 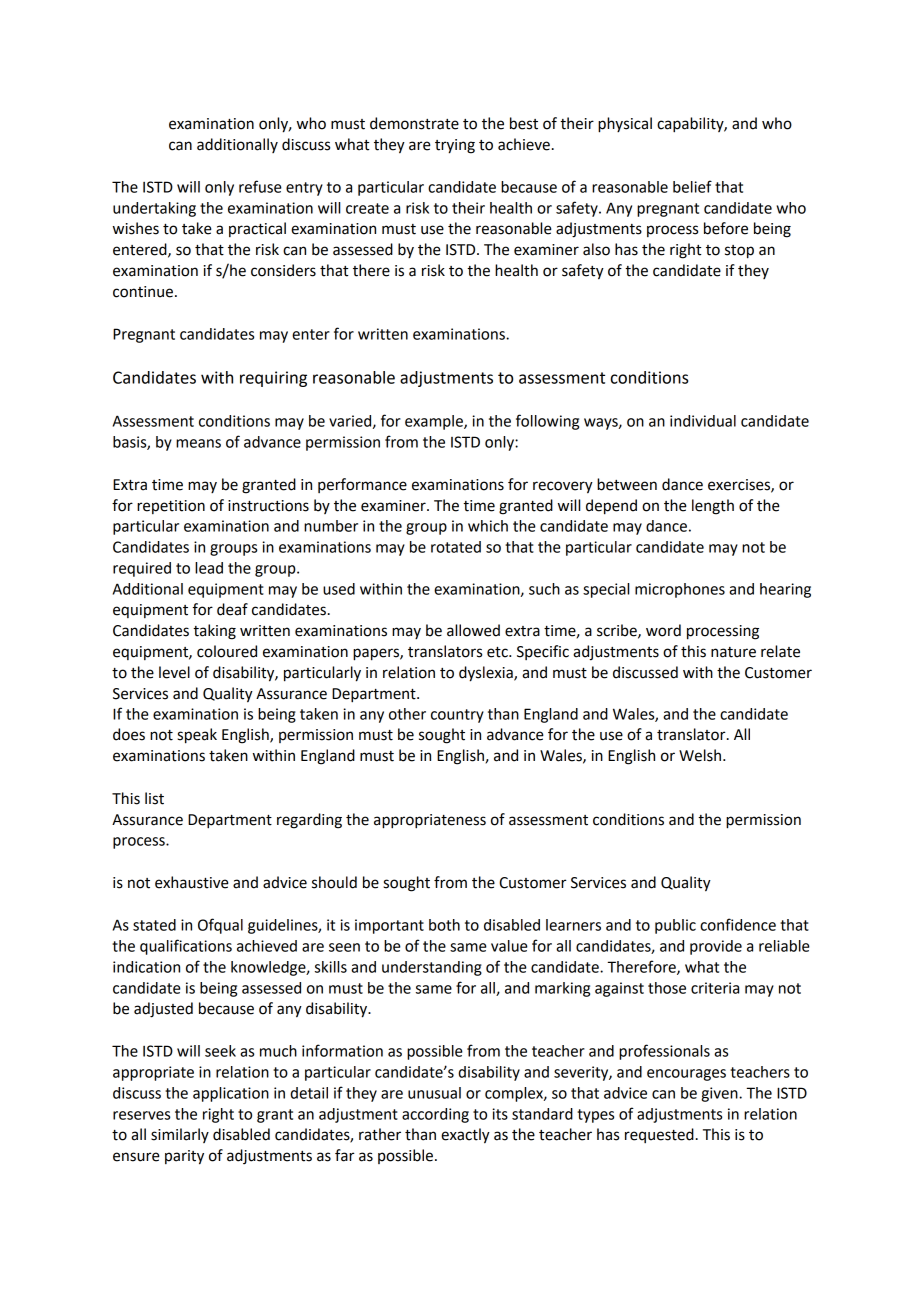 What do you see at coordinates (227, 651) in the page?
I see `coloured` at bounding box center [227, 651].
